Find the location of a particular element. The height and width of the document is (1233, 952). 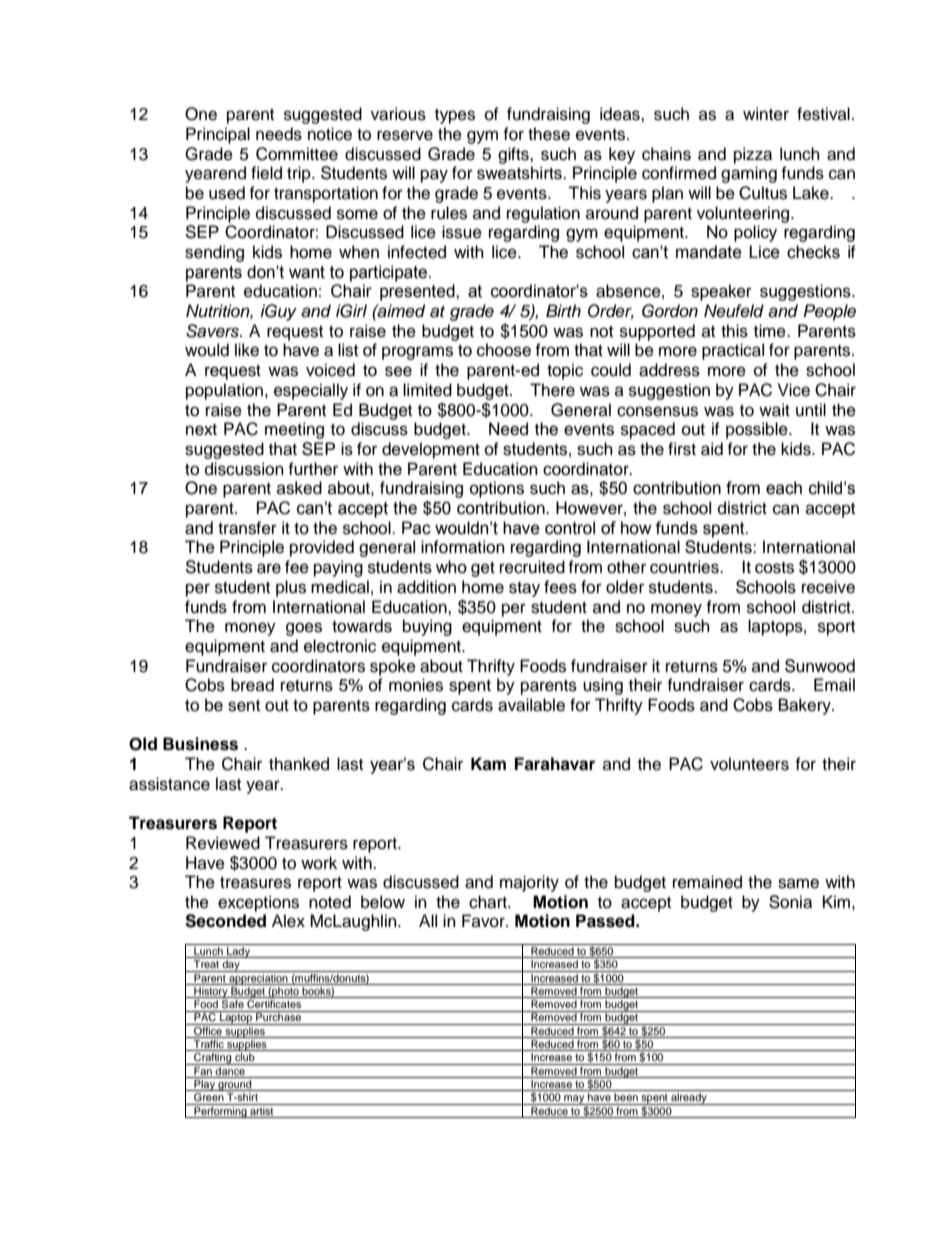

costs is located at coordinates (774, 568).
